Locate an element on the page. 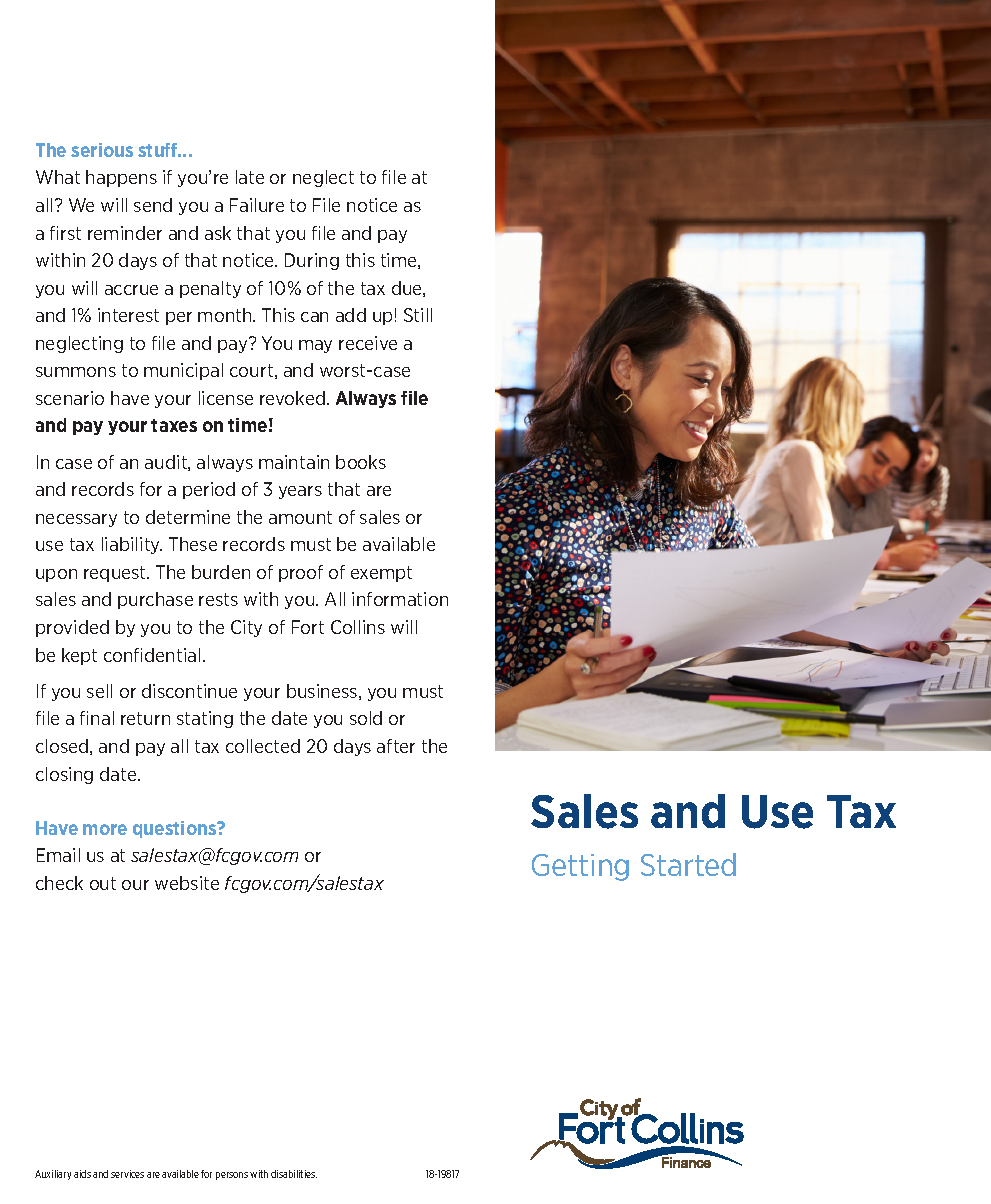 The width and height of the page is (991, 1204). Still is located at coordinates (418, 315).
